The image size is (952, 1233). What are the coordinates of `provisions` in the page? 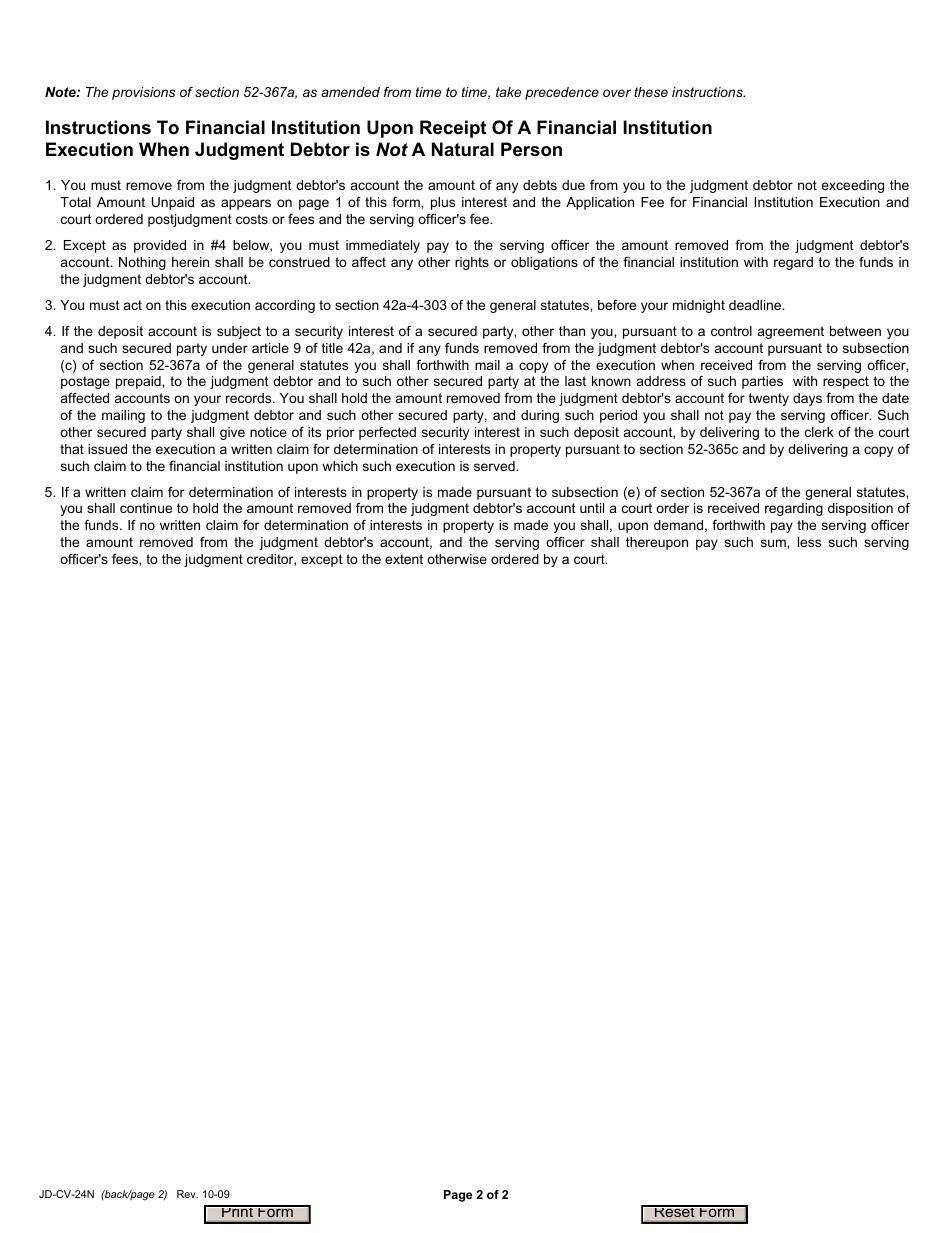 It's located at (143, 93).
